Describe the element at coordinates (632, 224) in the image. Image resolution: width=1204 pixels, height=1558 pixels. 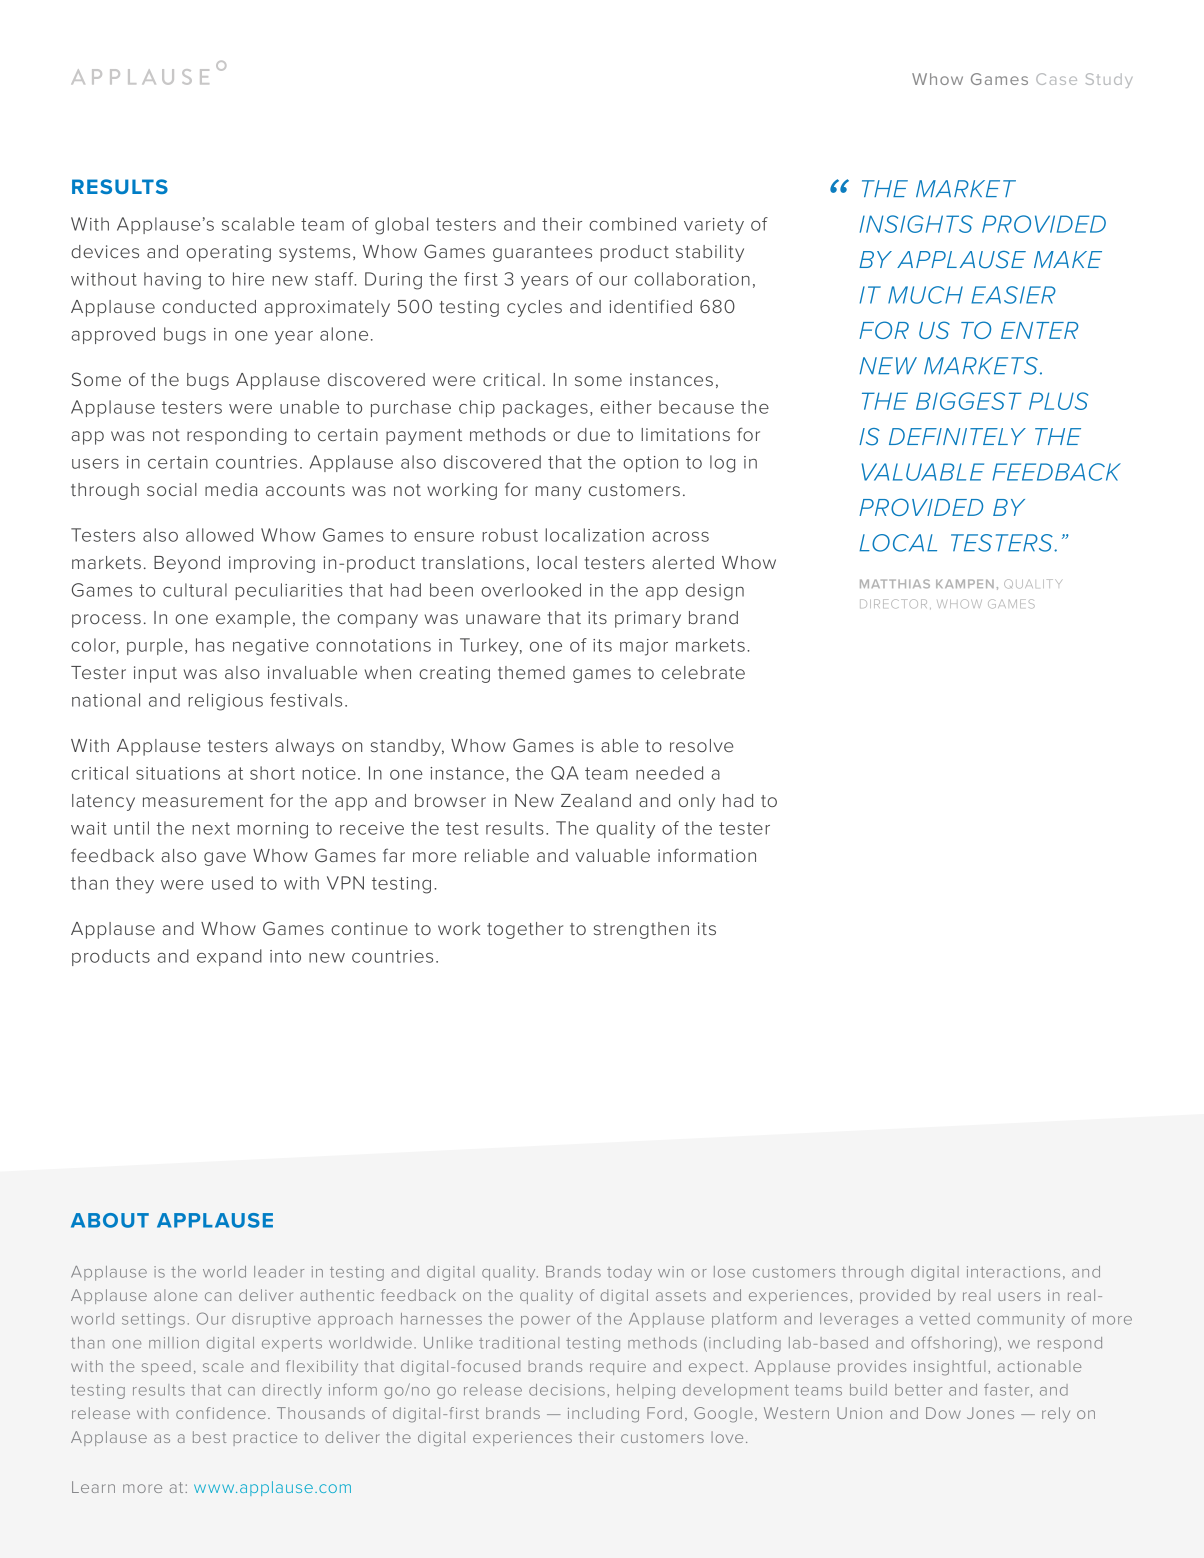
I see `combined` at that location.
